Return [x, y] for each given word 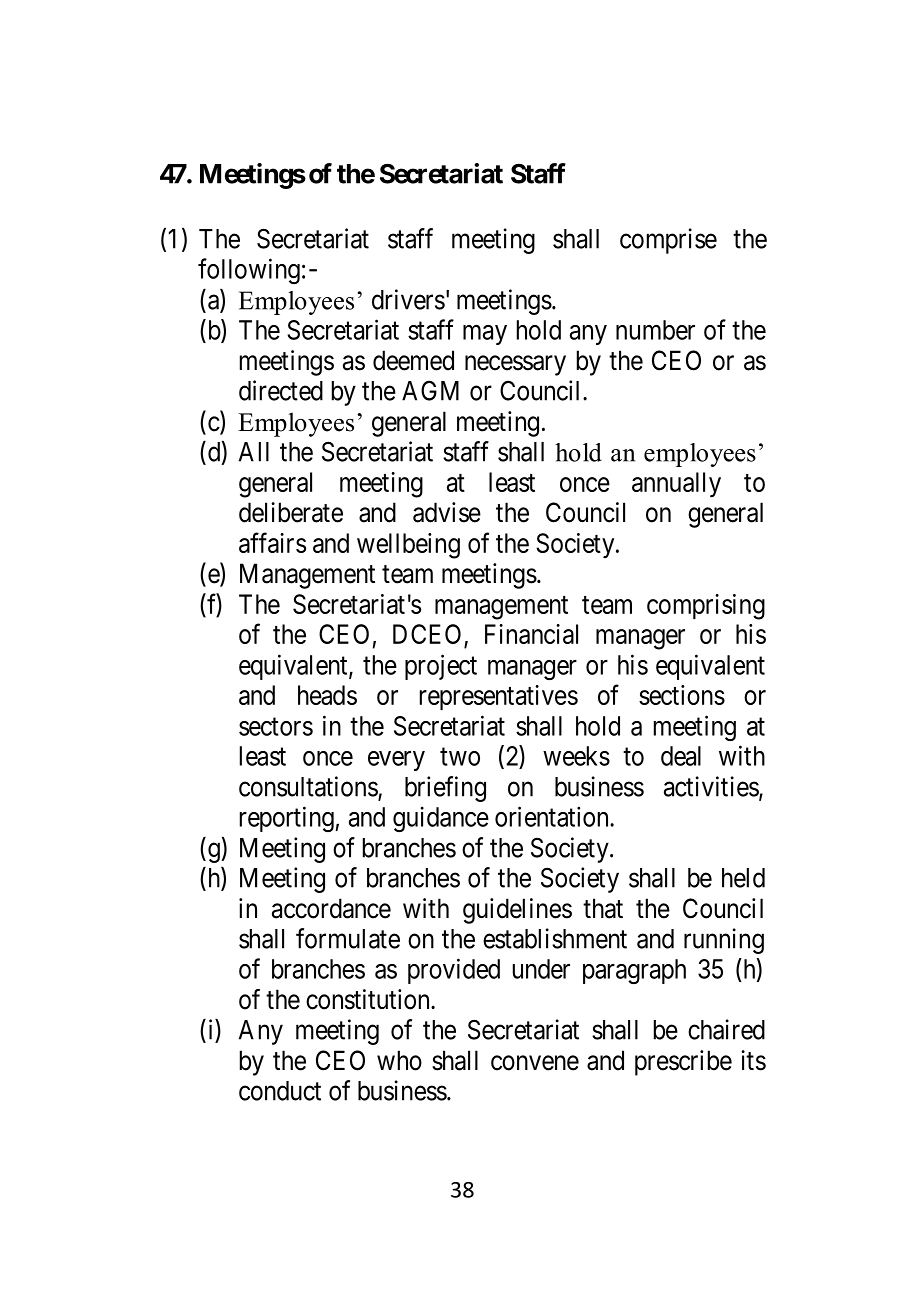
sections [682, 695]
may [485, 335]
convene [535, 1063]
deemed [413, 360]
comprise [668, 241]
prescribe [683, 1063]
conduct [280, 1091]
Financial [531, 634]
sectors [276, 727]
